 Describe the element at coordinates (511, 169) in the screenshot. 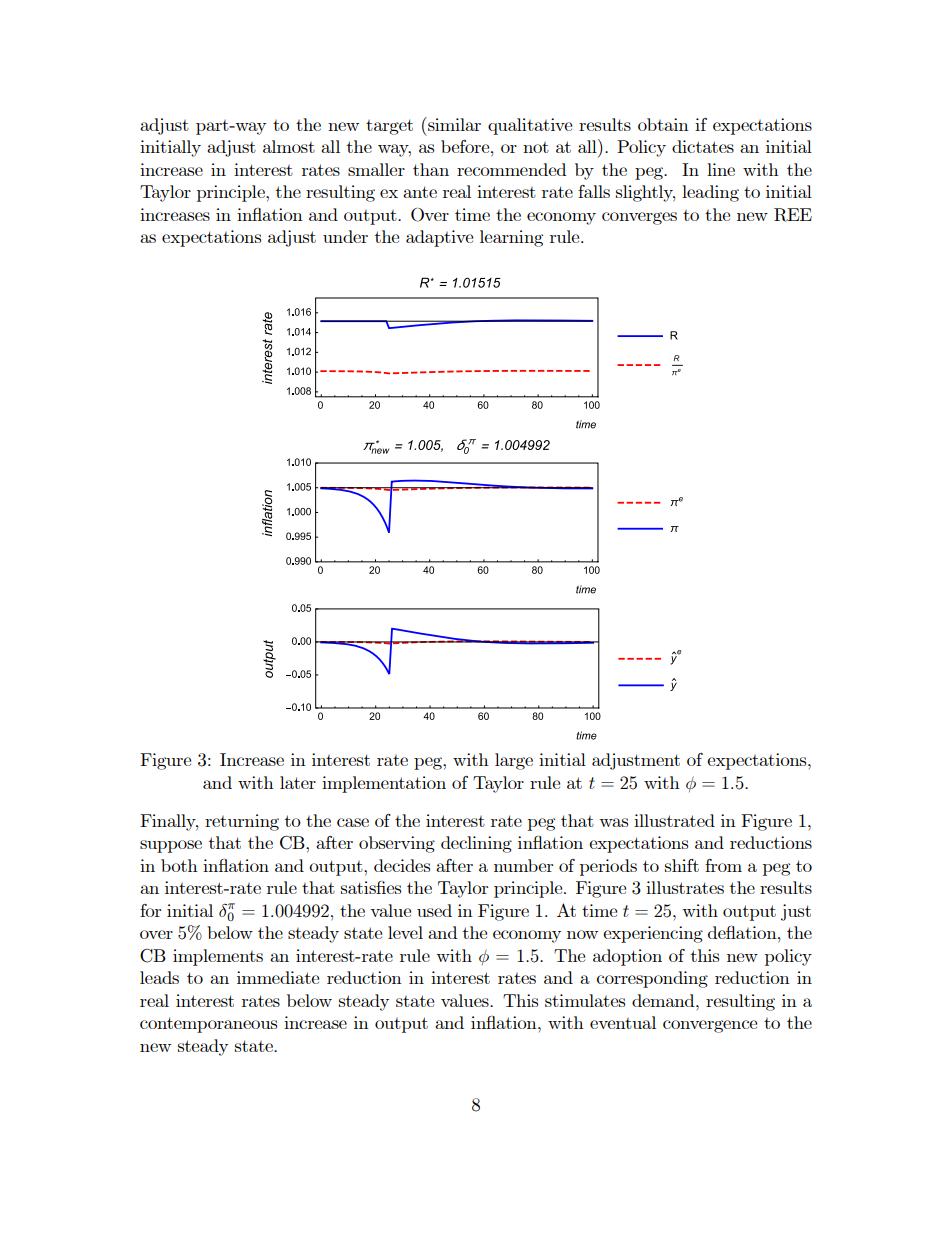

I see `recommended` at that location.
